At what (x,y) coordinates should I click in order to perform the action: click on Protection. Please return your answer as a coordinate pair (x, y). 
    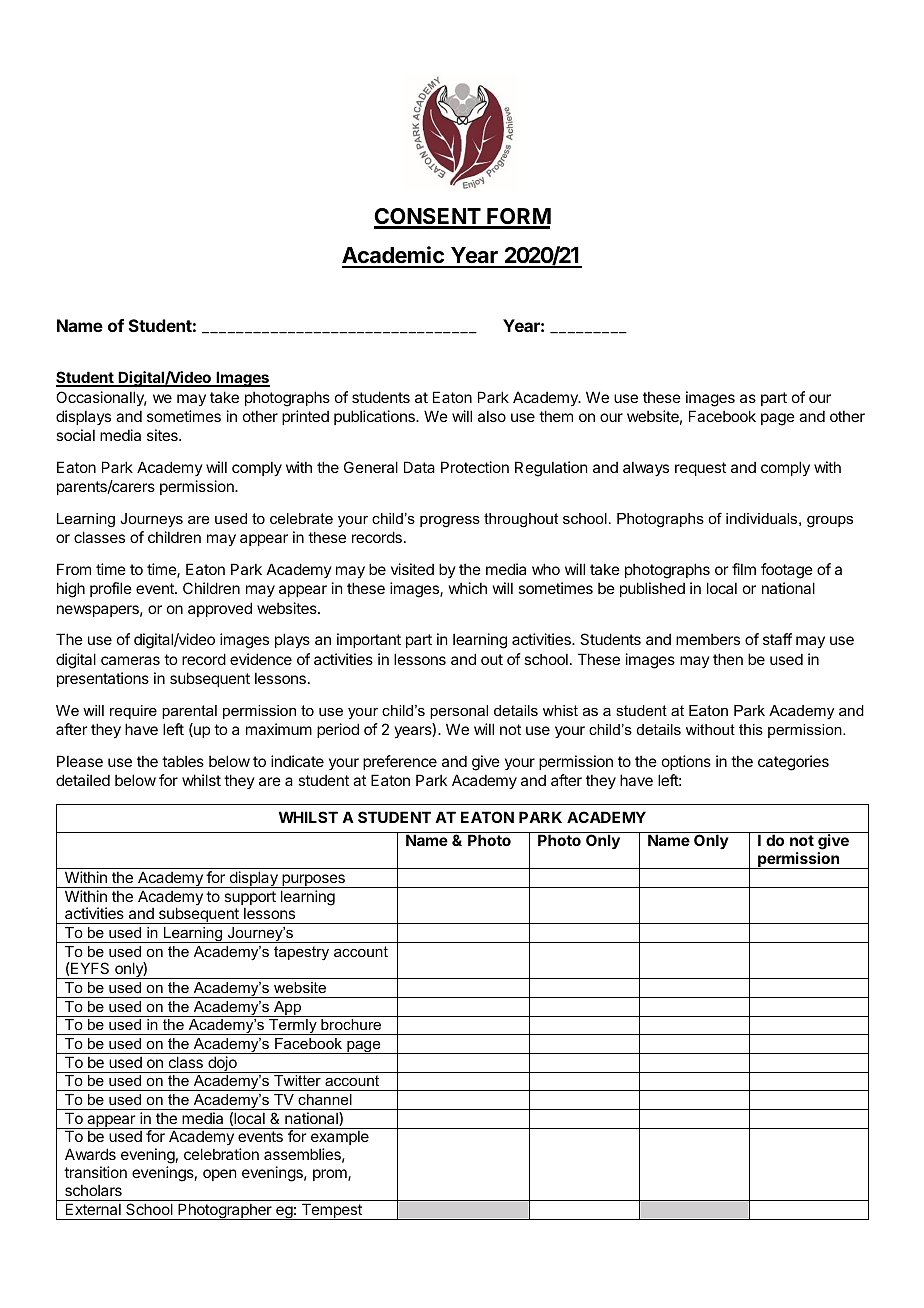
    Looking at the image, I should click on (475, 467).
